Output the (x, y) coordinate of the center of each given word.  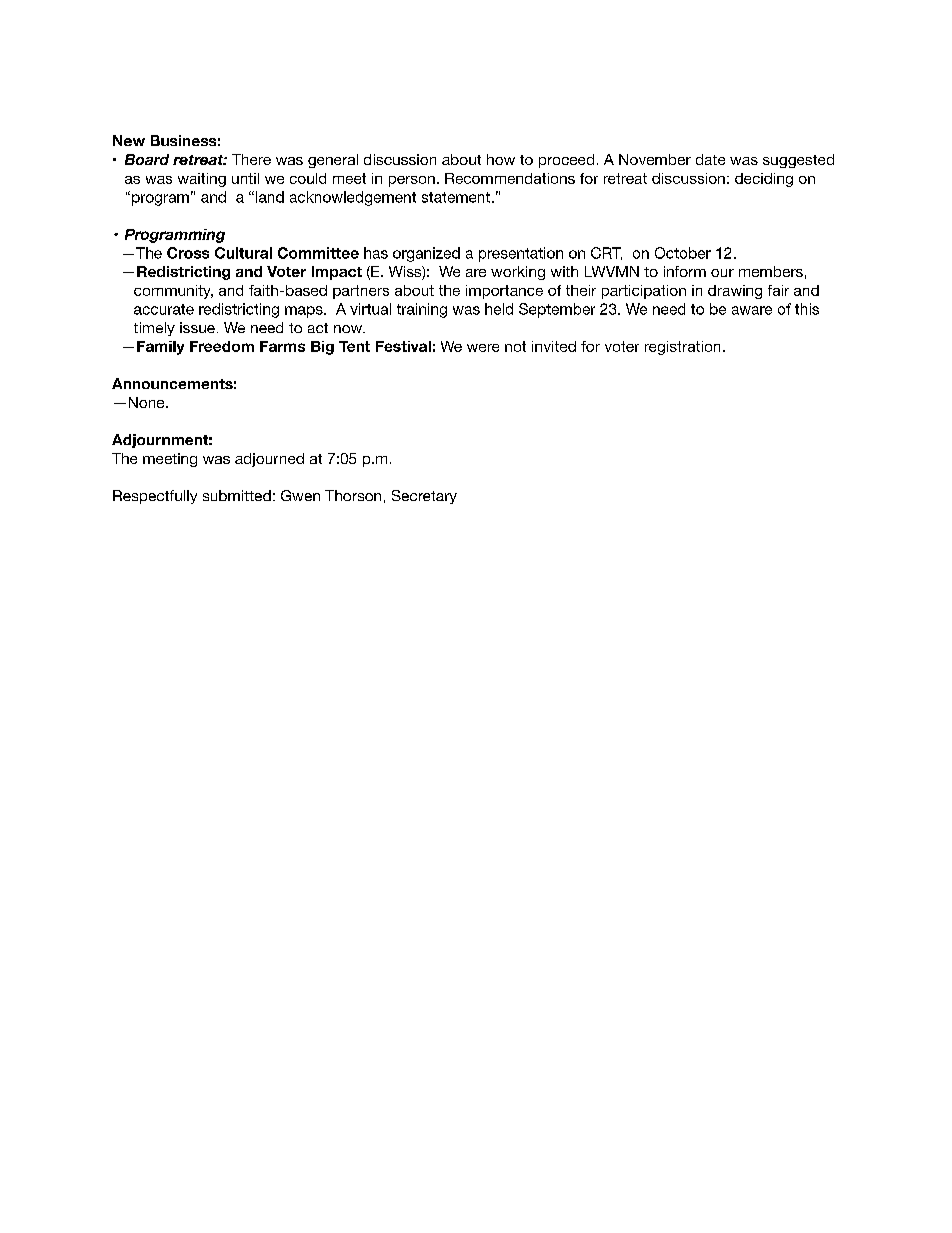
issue (197, 327)
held (499, 309)
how (501, 159)
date (710, 159)
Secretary (424, 497)
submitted (237, 495)
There (251, 159)
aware (752, 310)
